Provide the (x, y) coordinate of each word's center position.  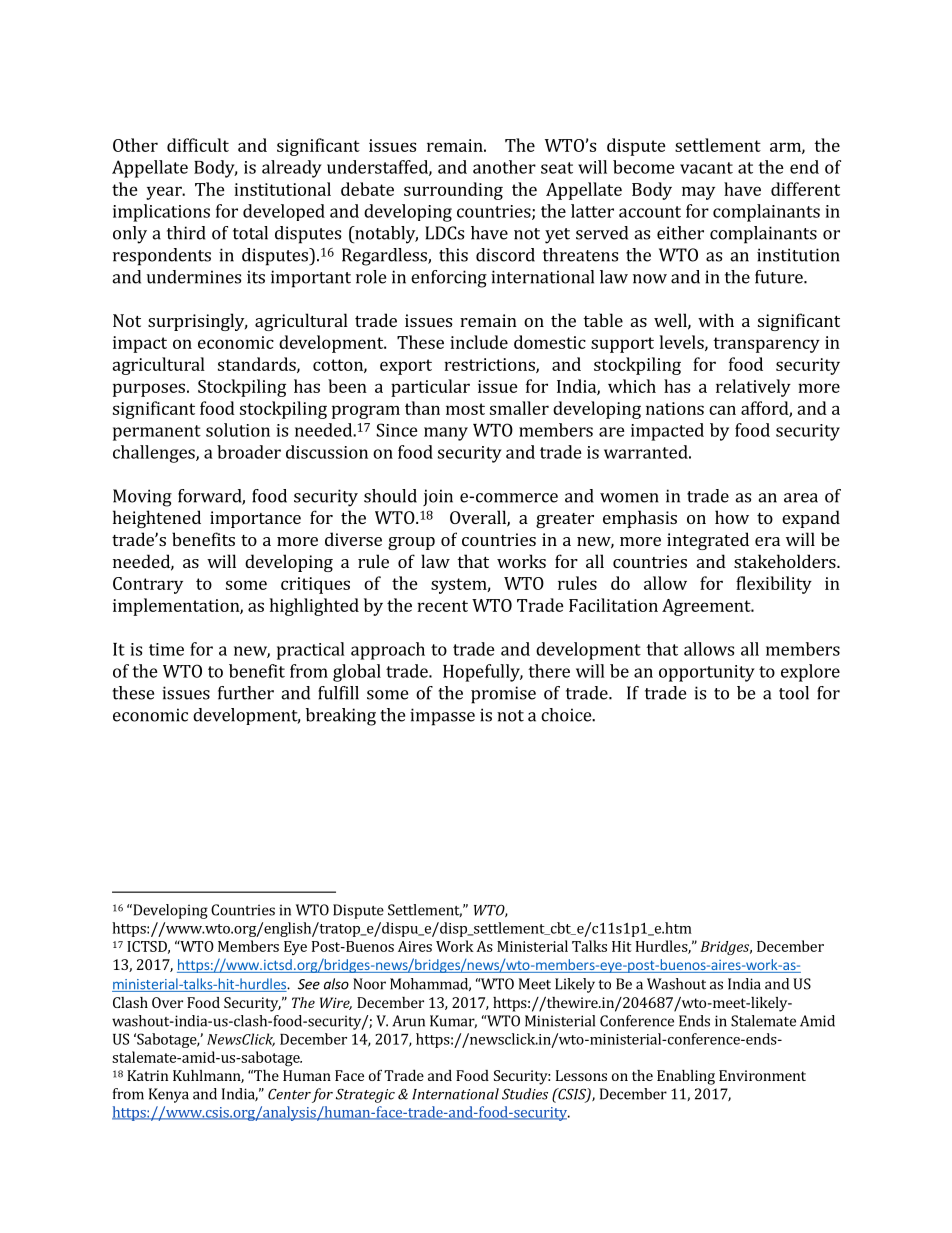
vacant (706, 168)
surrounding (453, 191)
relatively (753, 388)
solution (238, 430)
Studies (525, 1094)
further (246, 693)
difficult (198, 145)
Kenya (169, 1095)
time (166, 649)
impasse (442, 717)
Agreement (707, 607)
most (465, 409)
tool (794, 693)
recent (442, 606)
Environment (762, 1075)
